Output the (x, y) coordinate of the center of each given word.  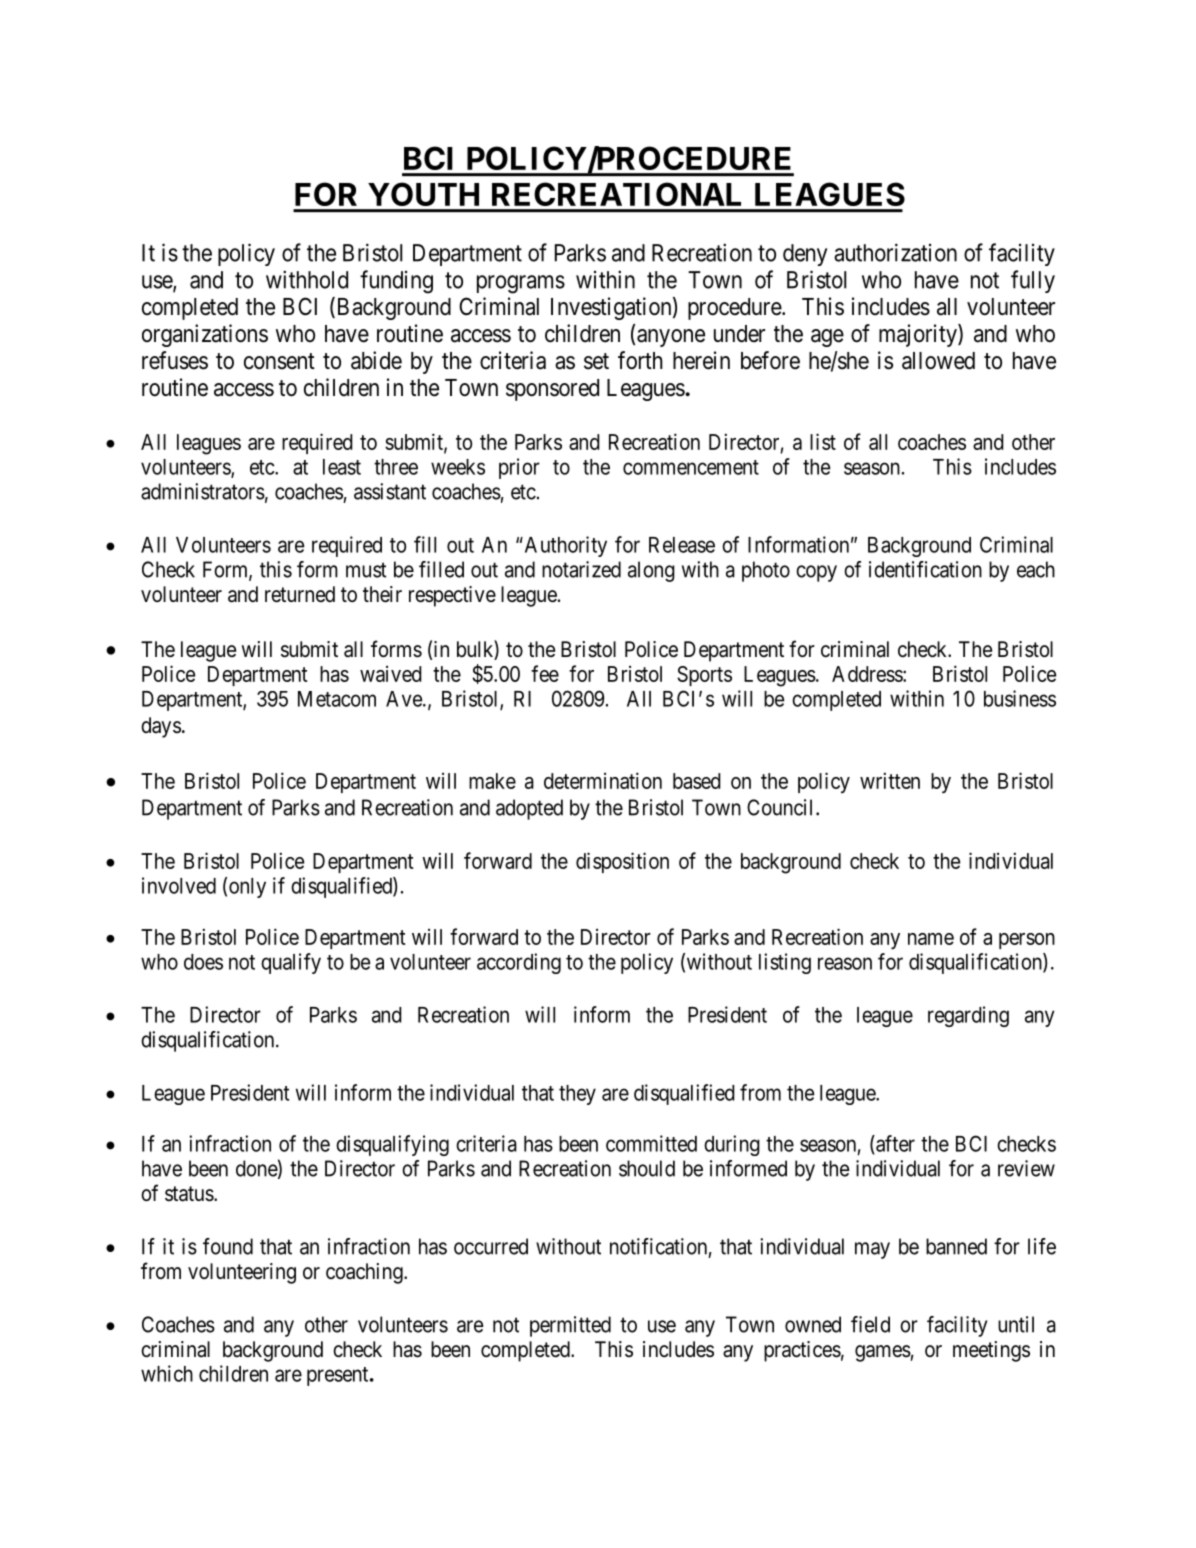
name (931, 939)
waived (391, 674)
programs (521, 284)
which (167, 1373)
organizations (205, 335)
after (894, 1144)
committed (651, 1143)
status (190, 1194)
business (1020, 698)
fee (545, 673)
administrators (203, 491)
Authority (564, 546)
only (247, 888)
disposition (622, 862)
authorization (895, 252)
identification (925, 569)
